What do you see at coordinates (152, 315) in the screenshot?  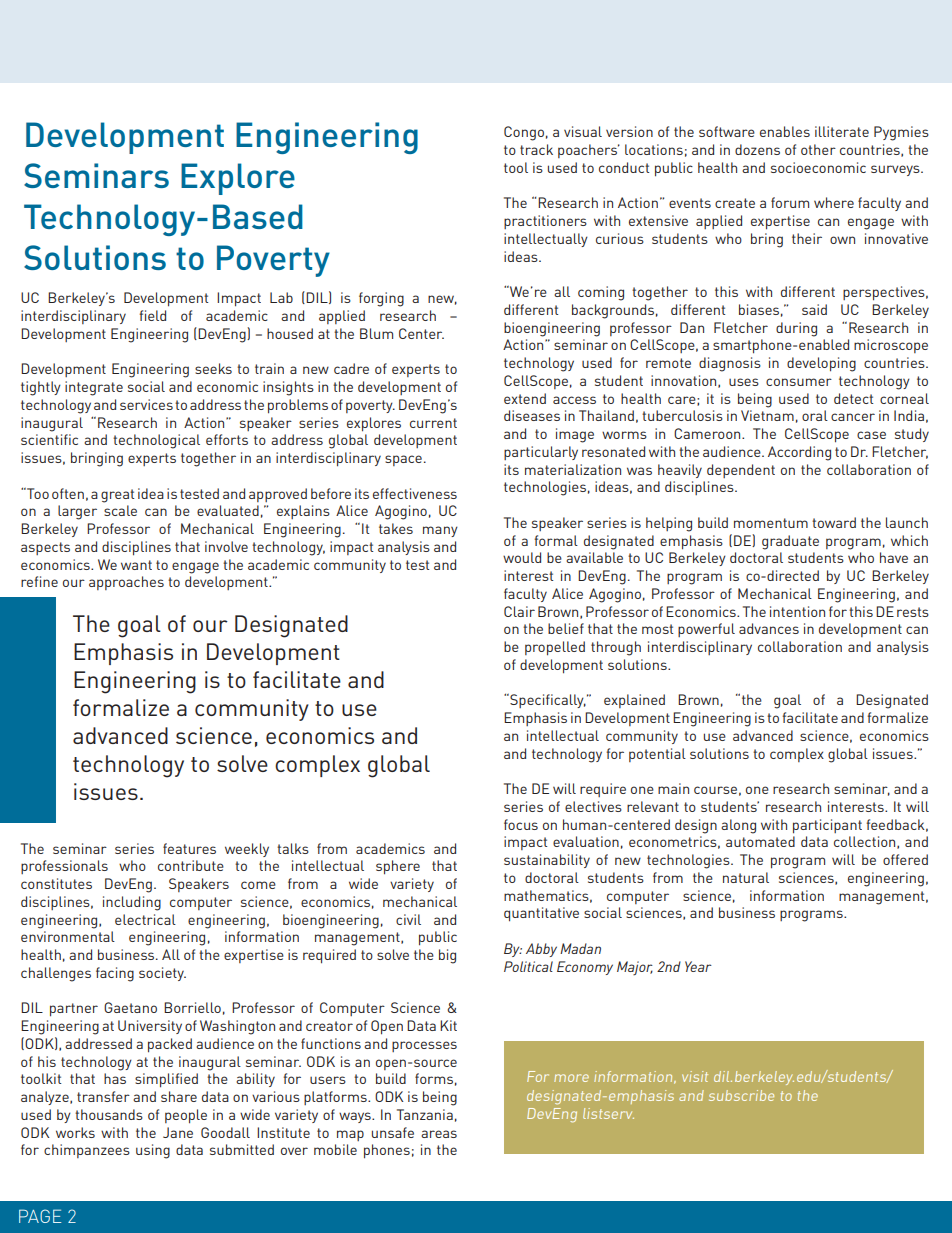 I see `field` at bounding box center [152, 315].
